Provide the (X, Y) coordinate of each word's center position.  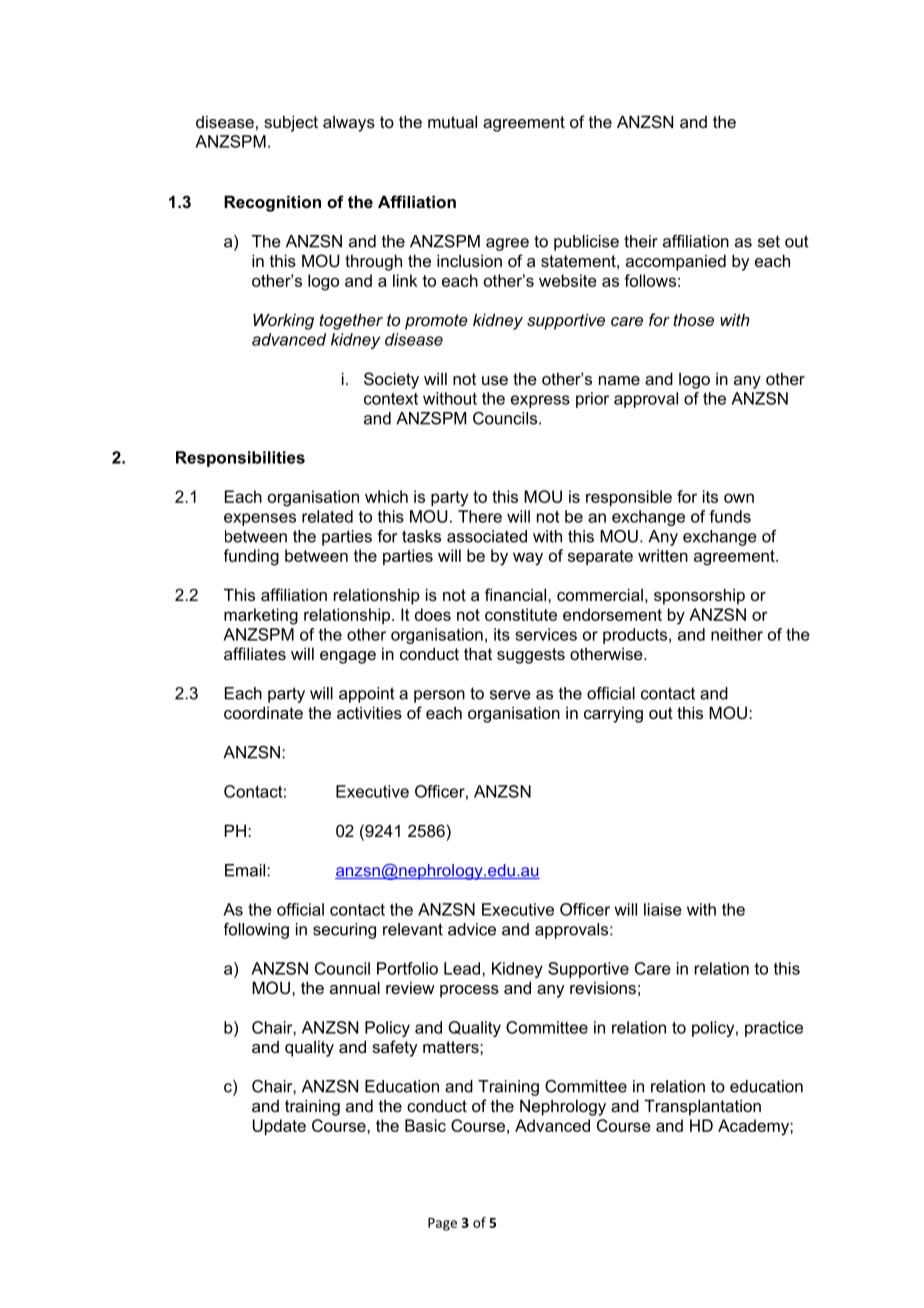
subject (291, 123)
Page (442, 1224)
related (327, 516)
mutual (452, 121)
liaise (663, 909)
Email (246, 870)
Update (279, 1127)
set (769, 241)
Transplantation (702, 1107)
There (480, 516)
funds (730, 516)
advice (472, 929)
